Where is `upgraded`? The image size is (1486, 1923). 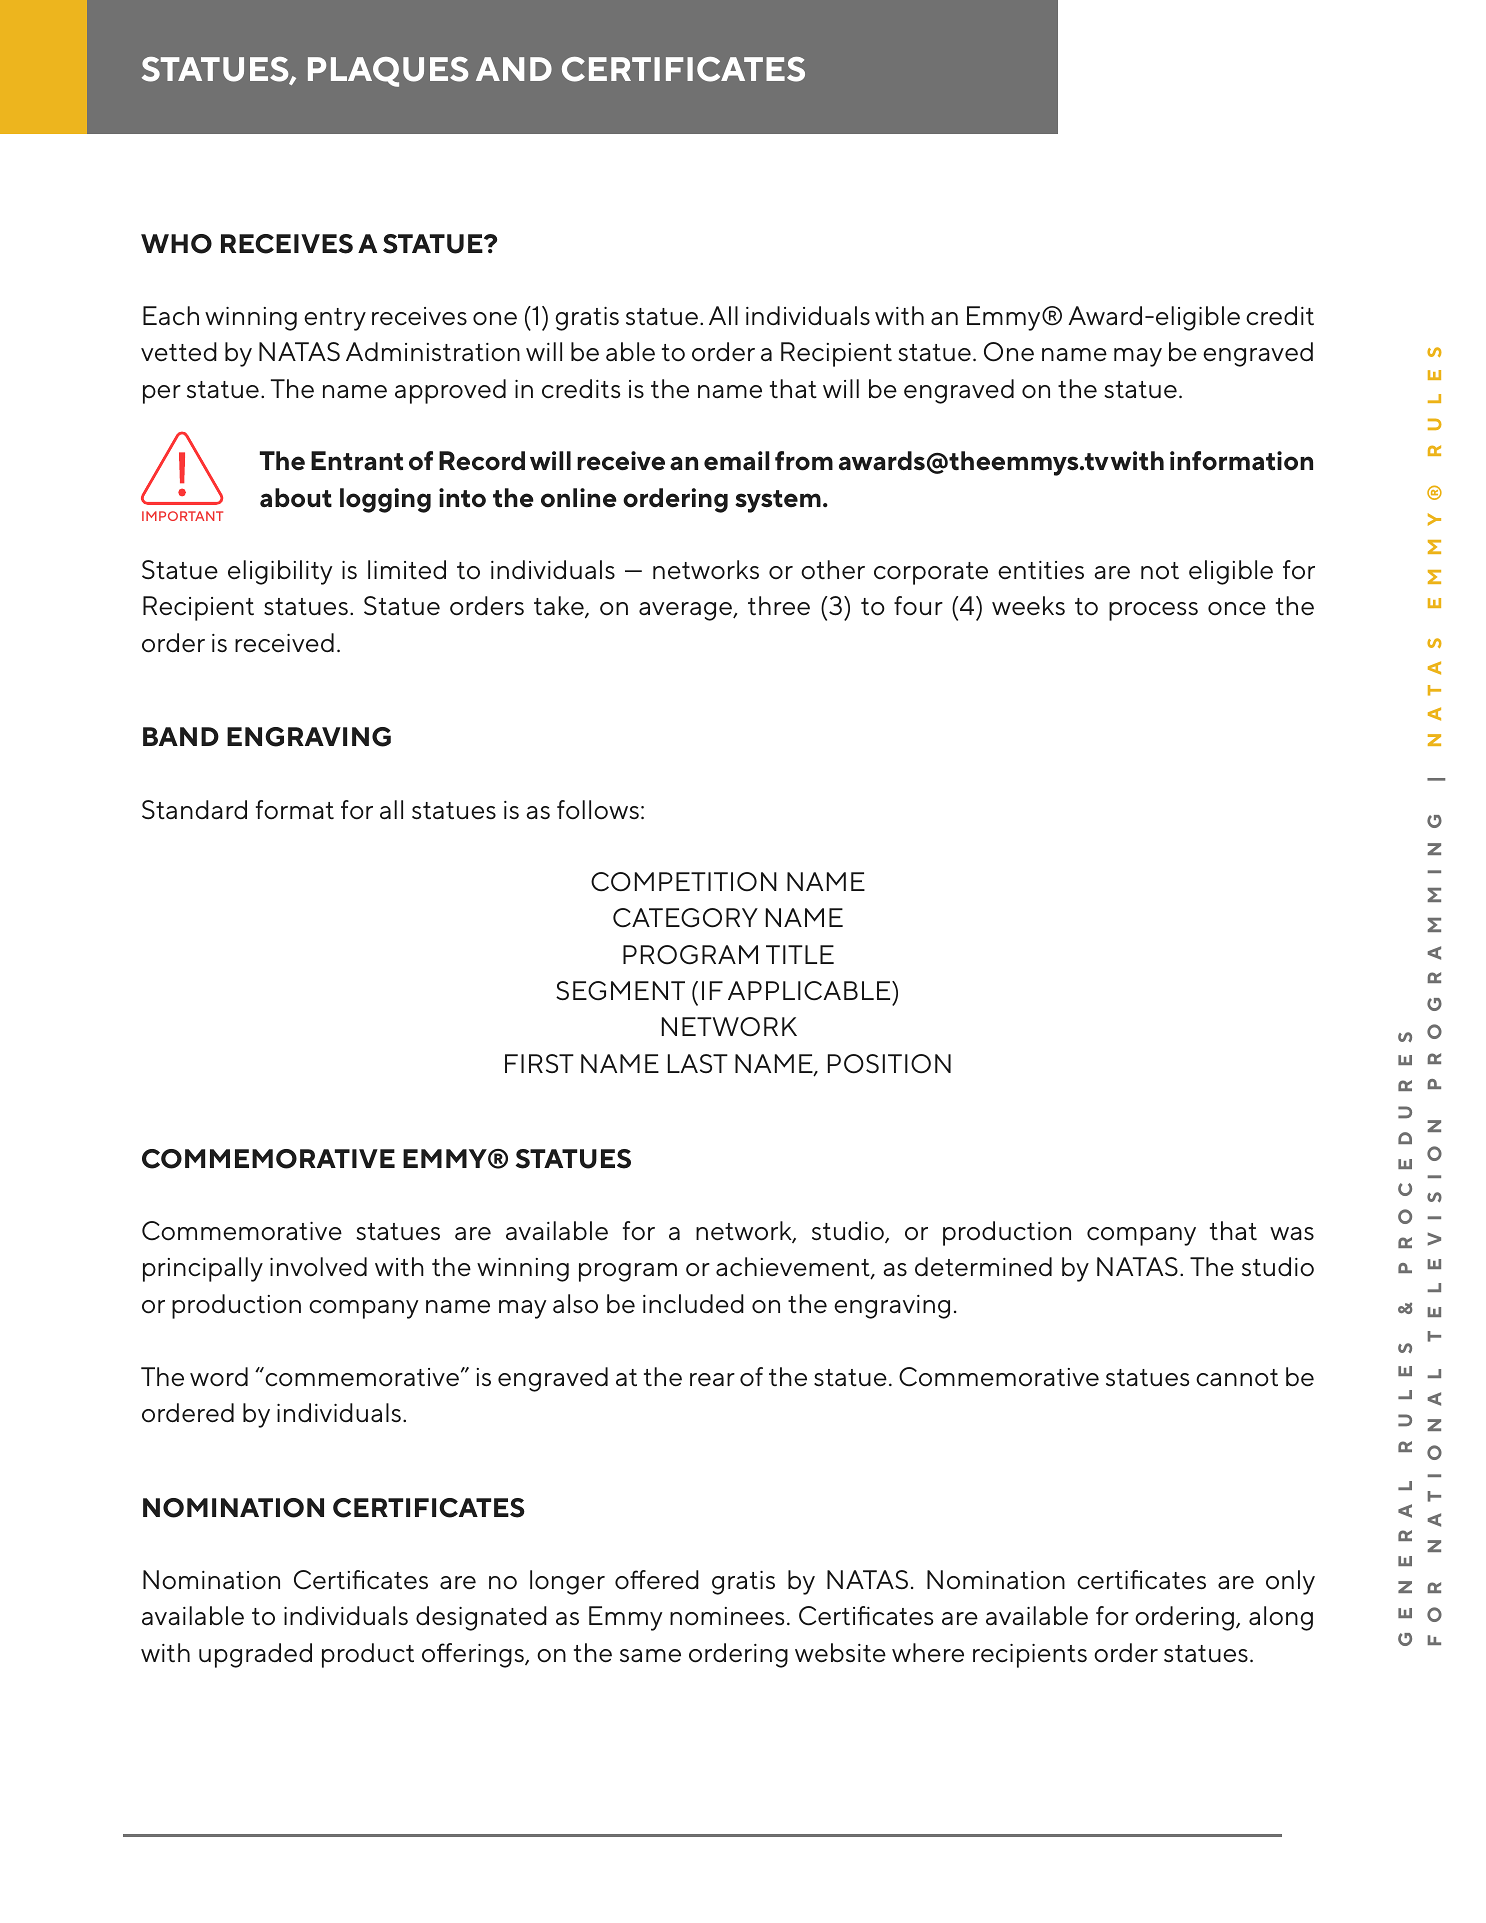 upgraded is located at coordinates (255, 1655).
